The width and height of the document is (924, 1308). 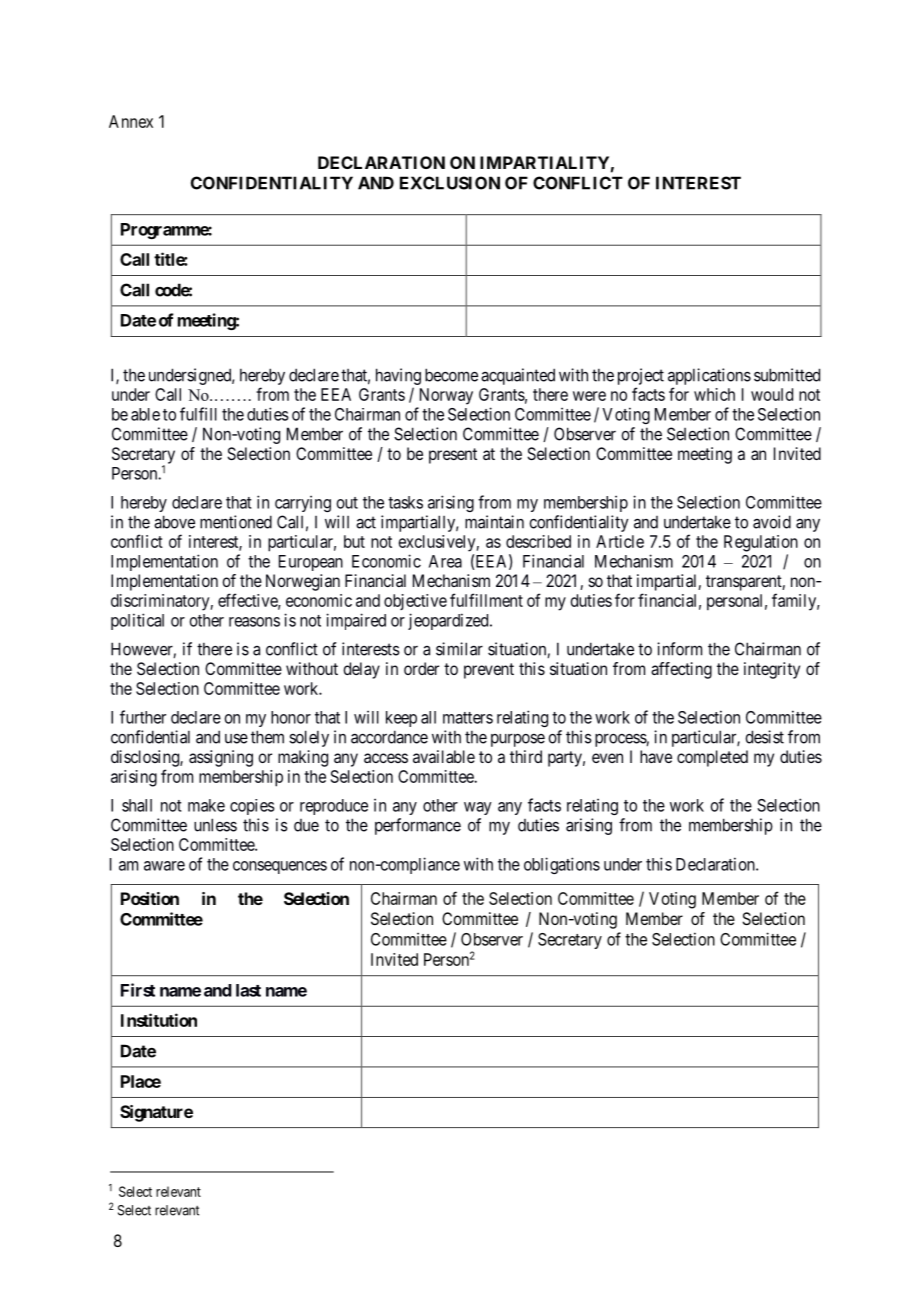 I want to click on present, so click(x=453, y=456).
